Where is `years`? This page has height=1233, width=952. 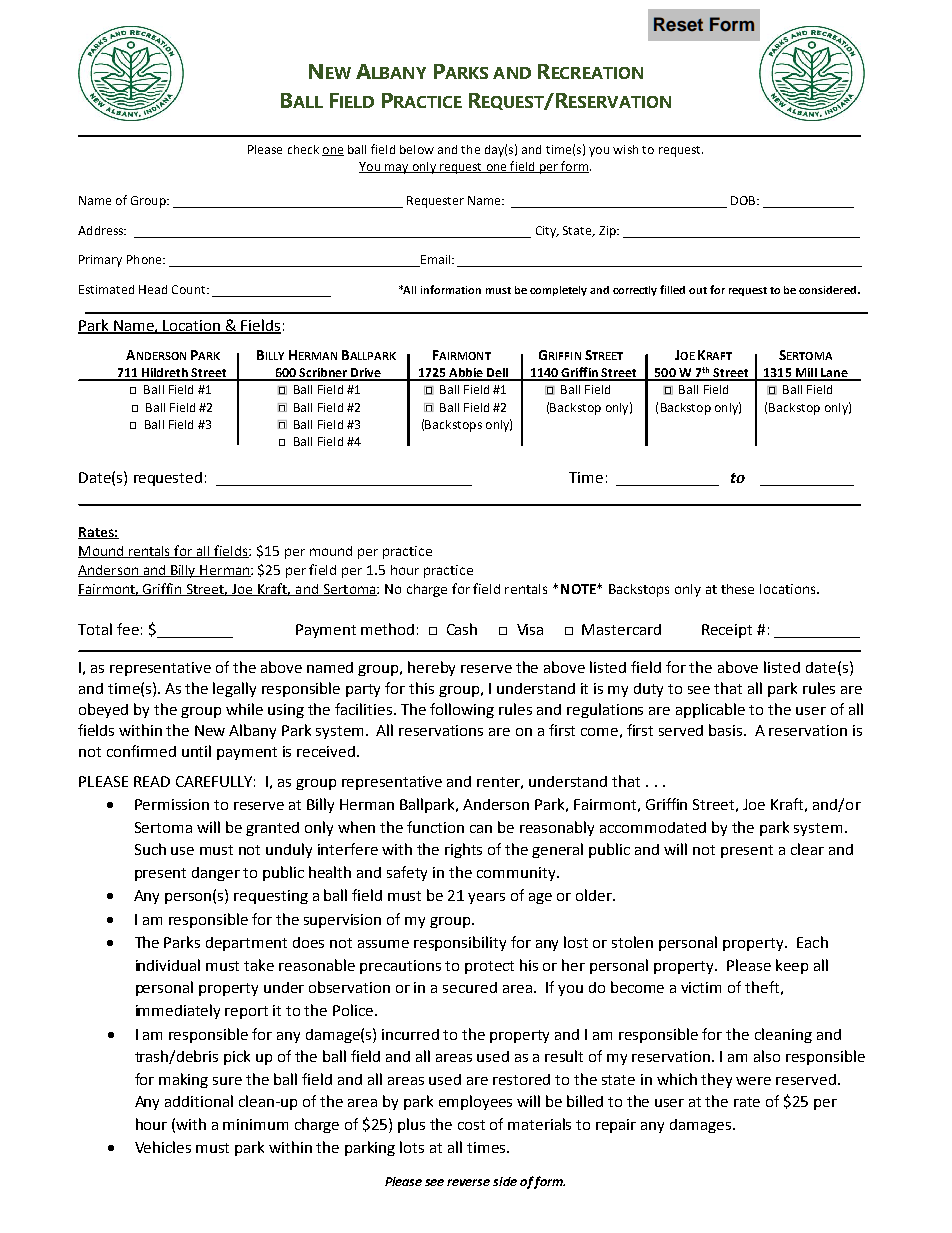 years is located at coordinates (486, 898).
